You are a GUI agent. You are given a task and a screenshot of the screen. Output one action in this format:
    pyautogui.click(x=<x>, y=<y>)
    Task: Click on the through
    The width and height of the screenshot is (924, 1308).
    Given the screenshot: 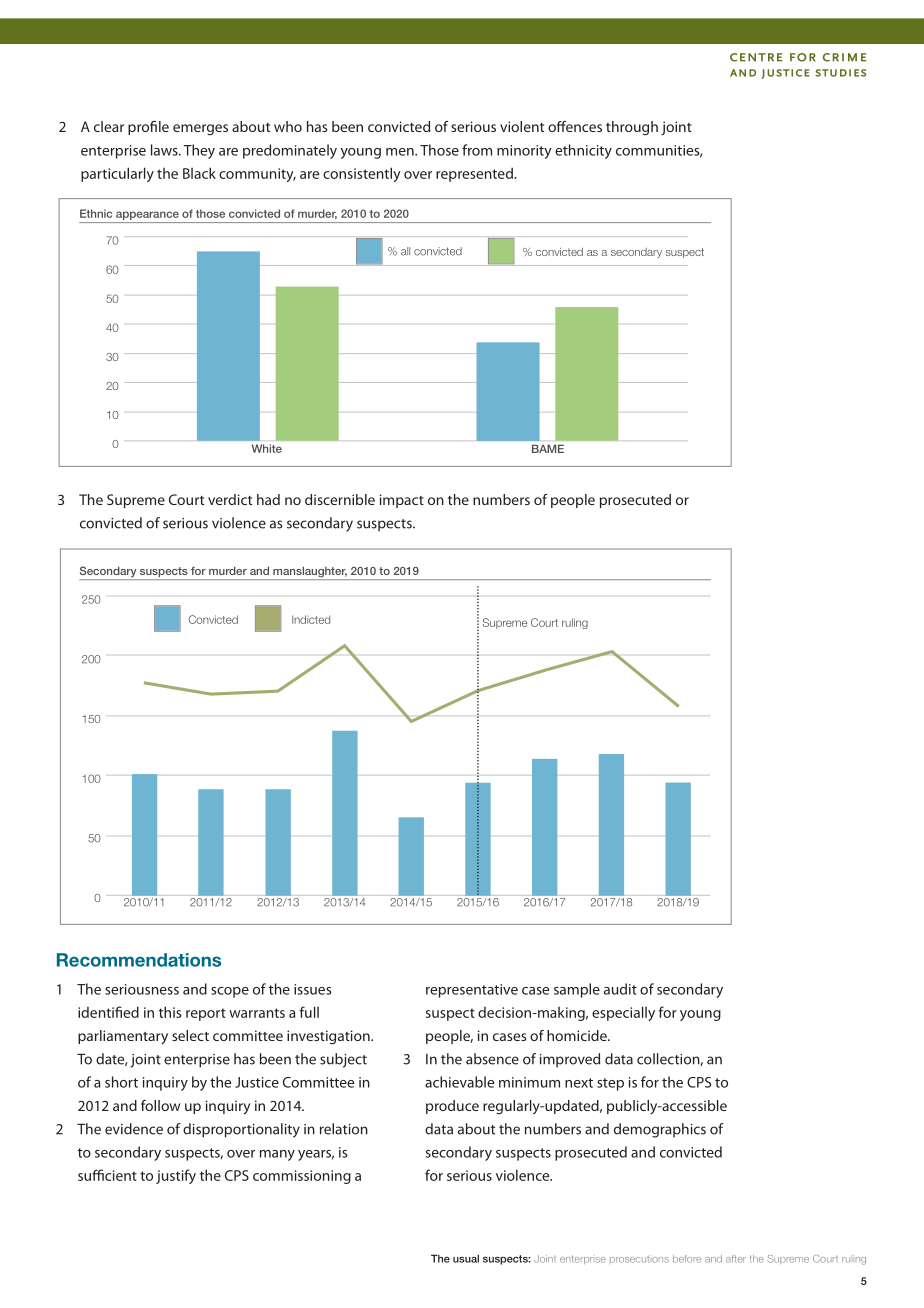 What is the action you would take?
    pyautogui.click(x=632, y=128)
